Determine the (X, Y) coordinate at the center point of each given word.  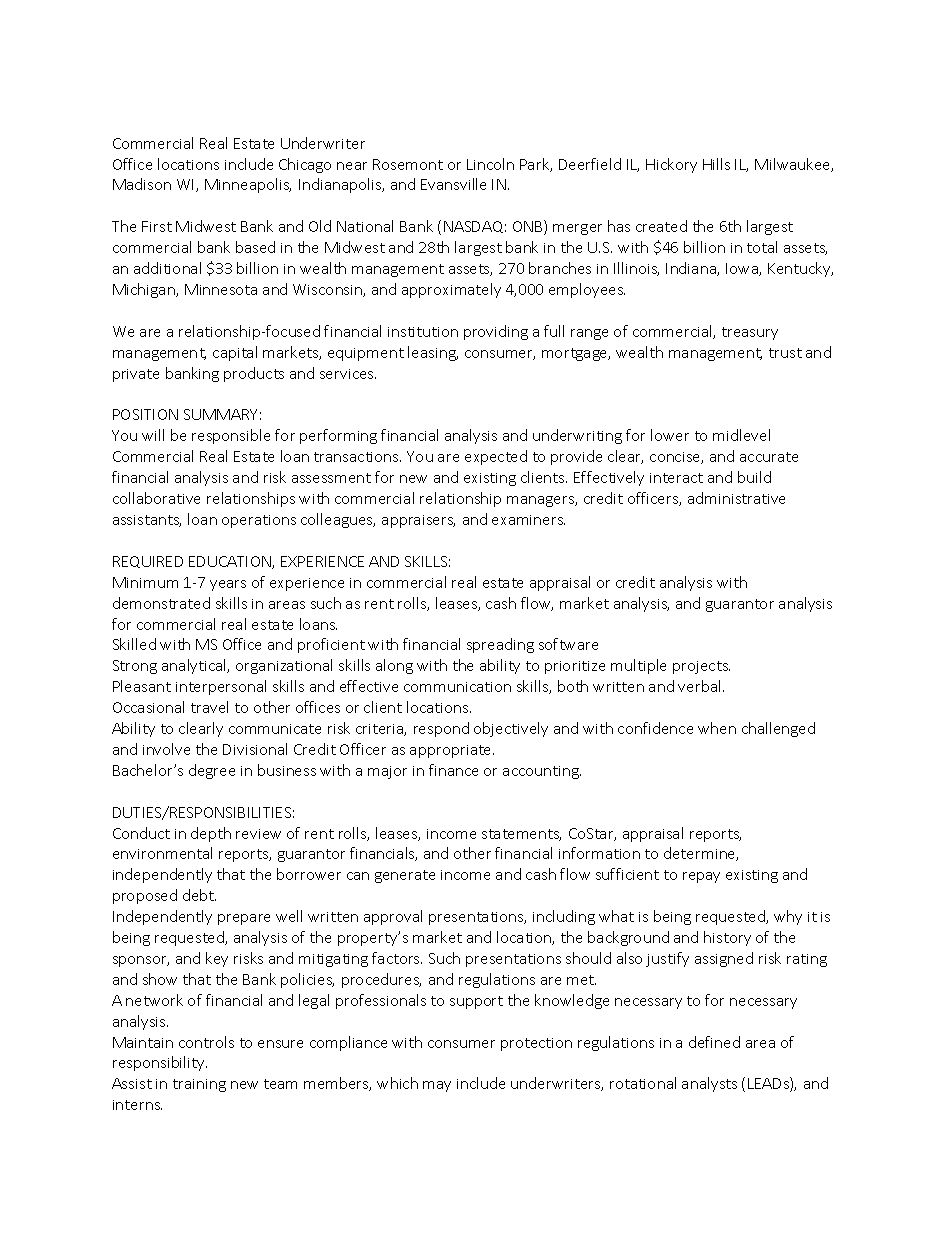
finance (453, 770)
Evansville (453, 184)
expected (496, 457)
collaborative (156, 498)
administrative (736, 498)
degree (212, 771)
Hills (716, 164)
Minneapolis (248, 185)
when (717, 728)
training (199, 1085)
